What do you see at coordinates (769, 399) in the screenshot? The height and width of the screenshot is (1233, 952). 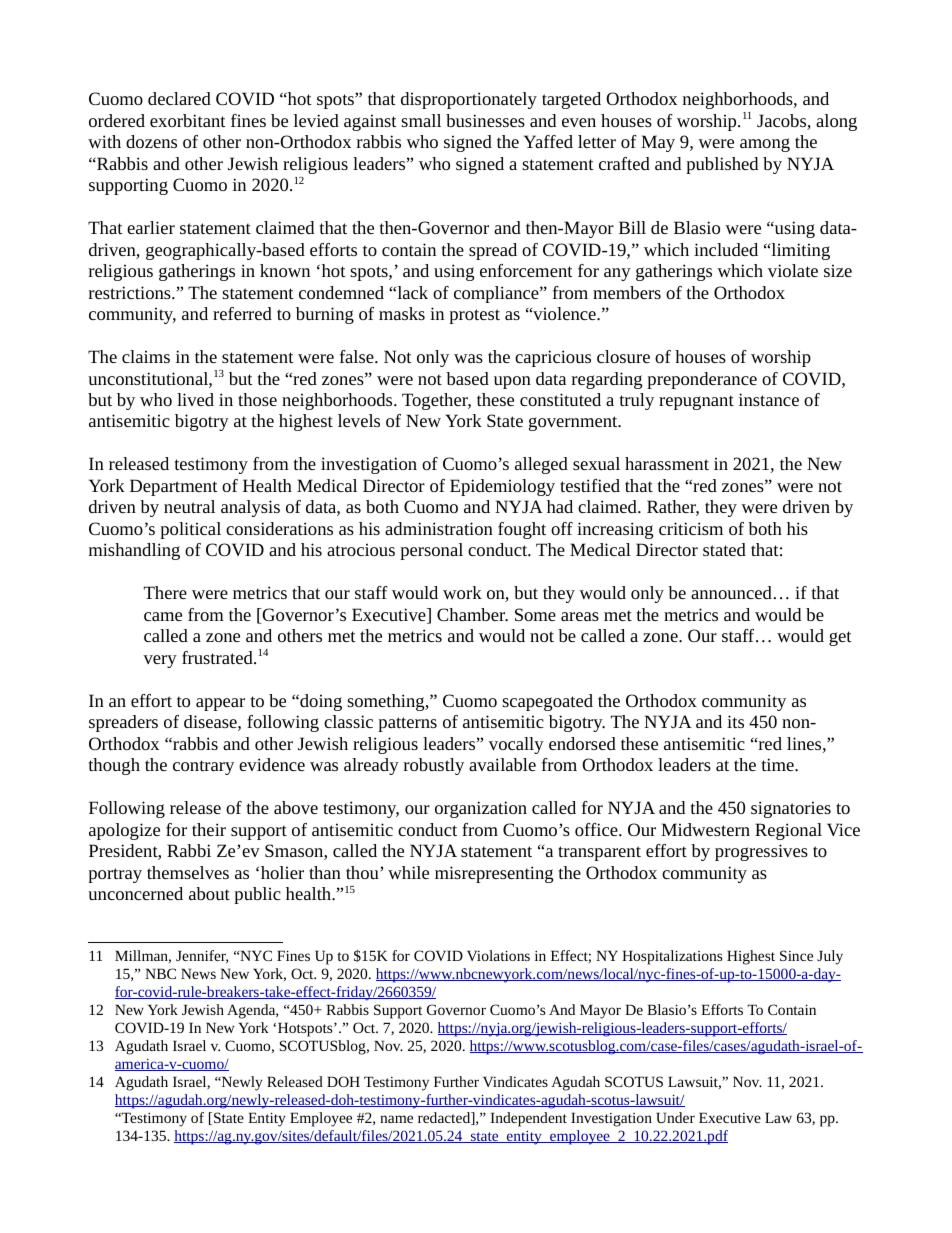 I see `instance` at bounding box center [769, 399].
